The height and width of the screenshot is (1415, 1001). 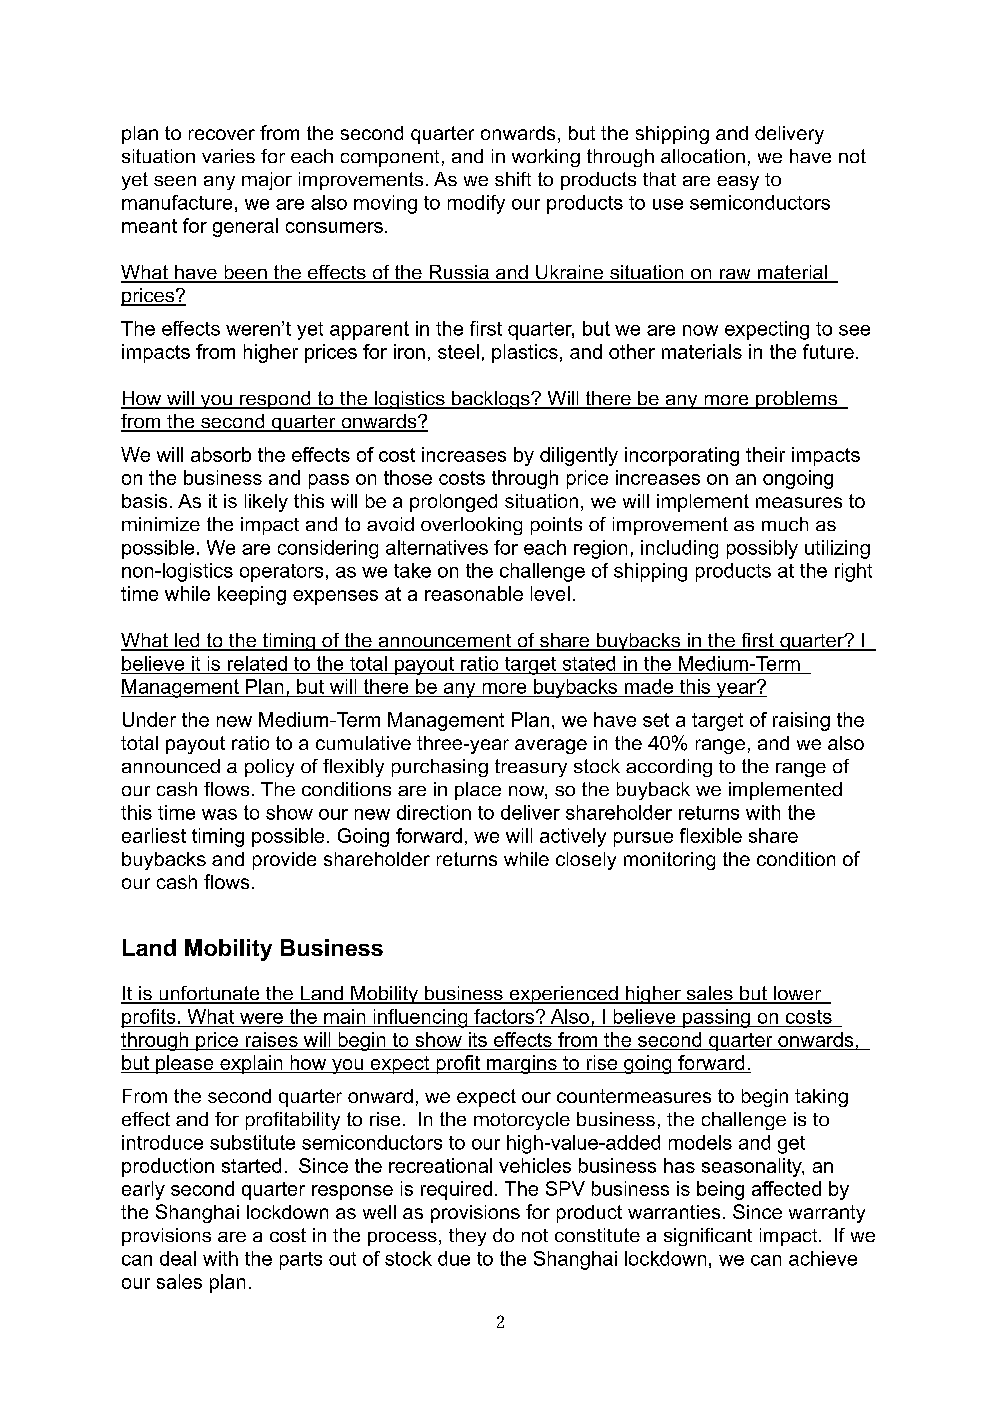 What do you see at coordinates (801, 721) in the screenshot?
I see `raising` at bounding box center [801, 721].
